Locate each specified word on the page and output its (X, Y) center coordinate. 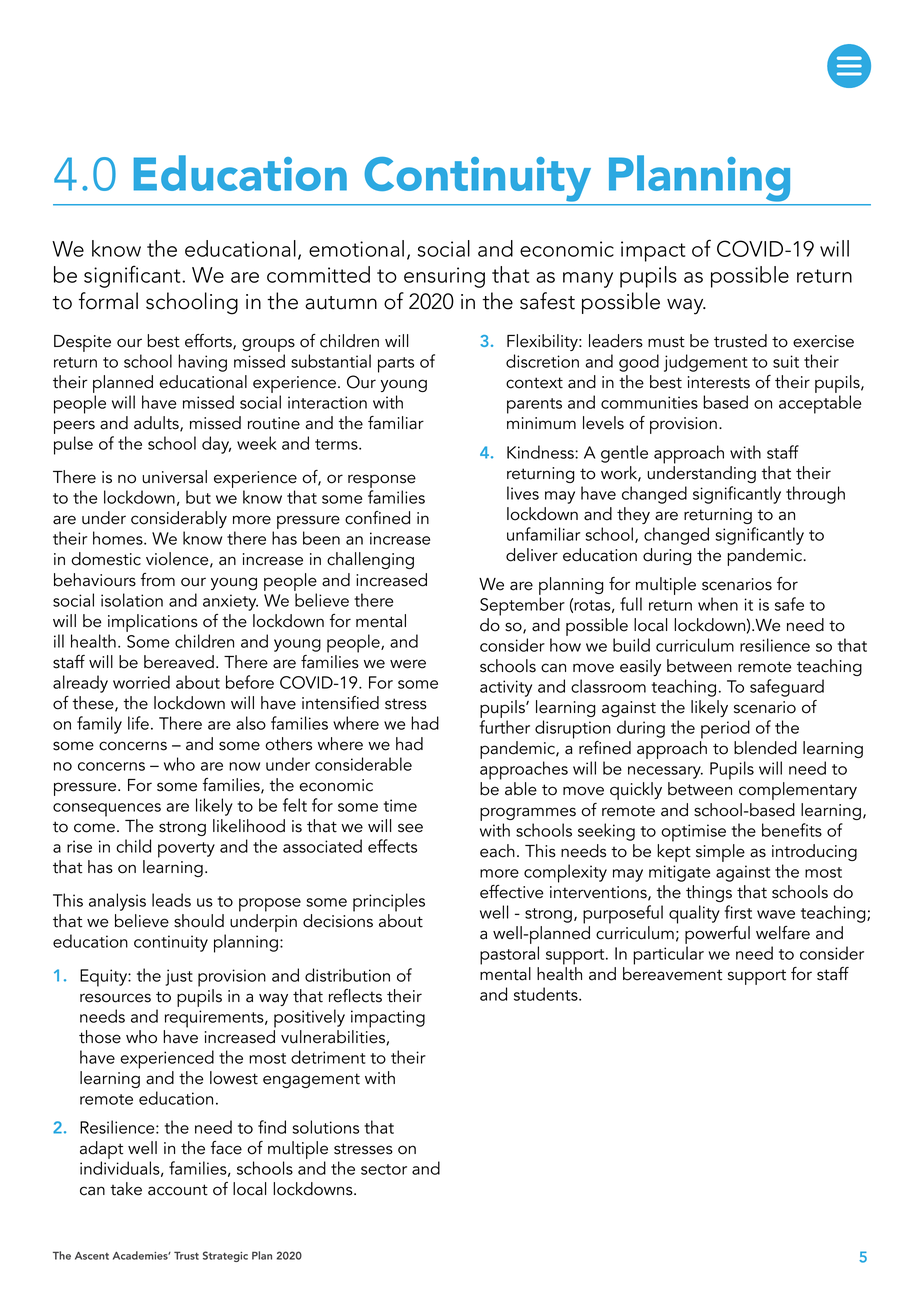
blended (765, 748)
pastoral (509, 955)
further (505, 727)
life (138, 723)
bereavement (672, 974)
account (178, 1190)
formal (108, 301)
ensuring (444, 277)
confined (377, 518)
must (666, 342)
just (179, 977)
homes (119, 538)
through (815, 495)
